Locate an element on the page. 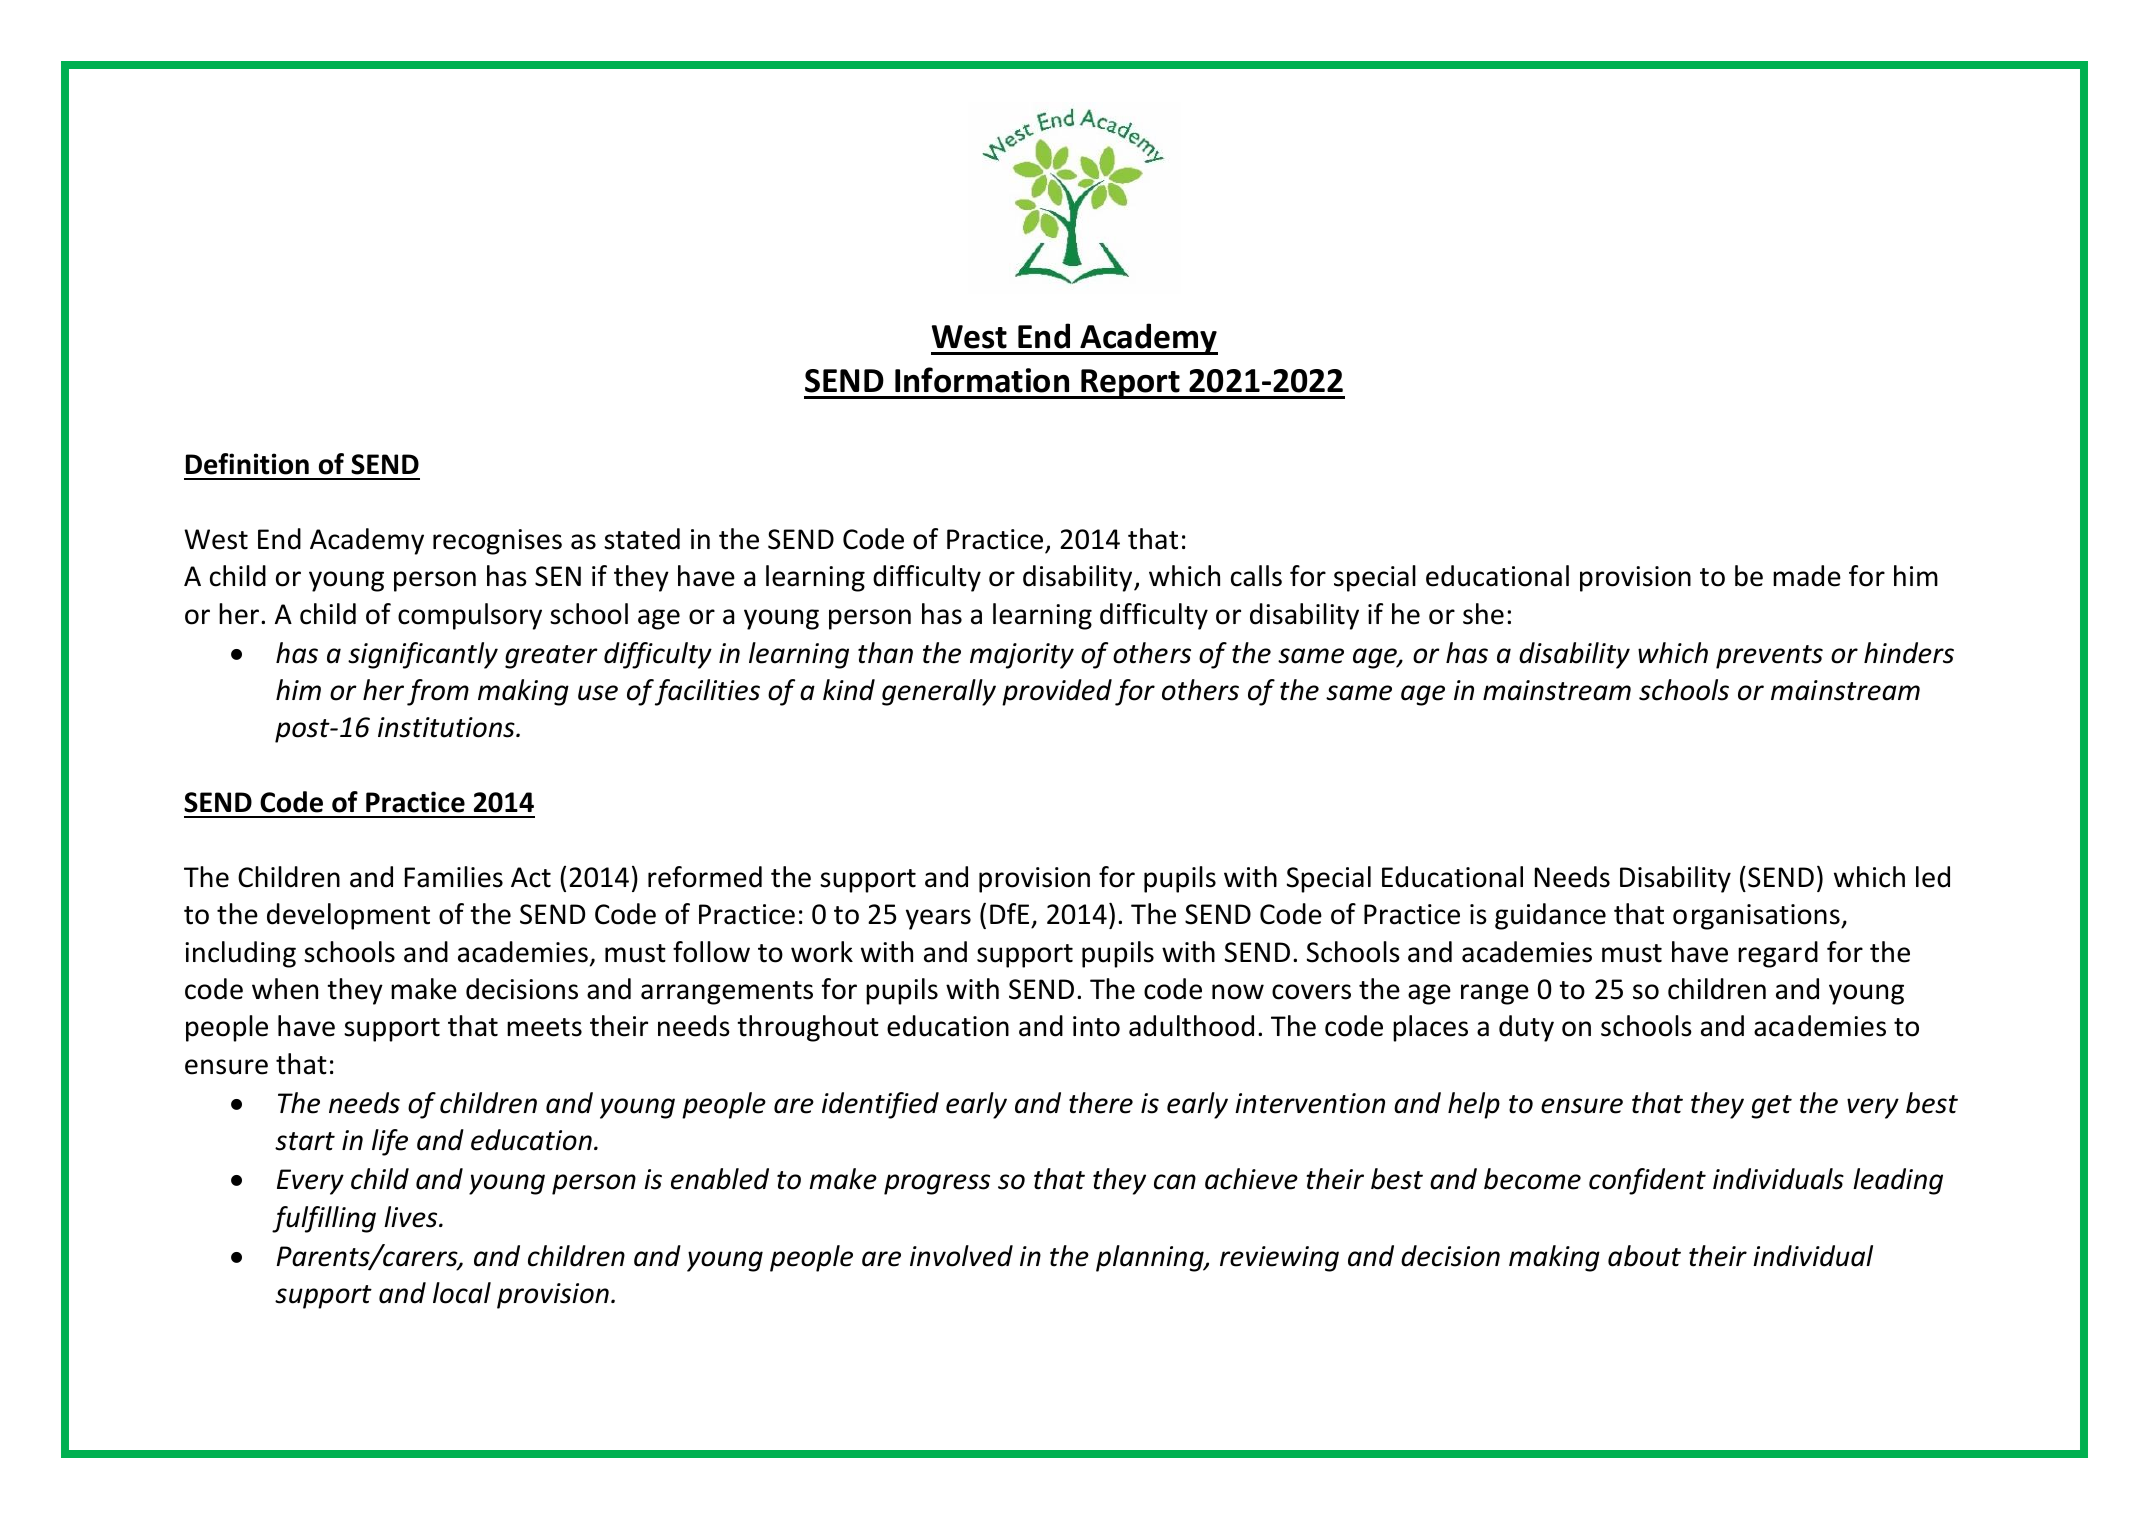  development is located at coordinates (348, 916).
